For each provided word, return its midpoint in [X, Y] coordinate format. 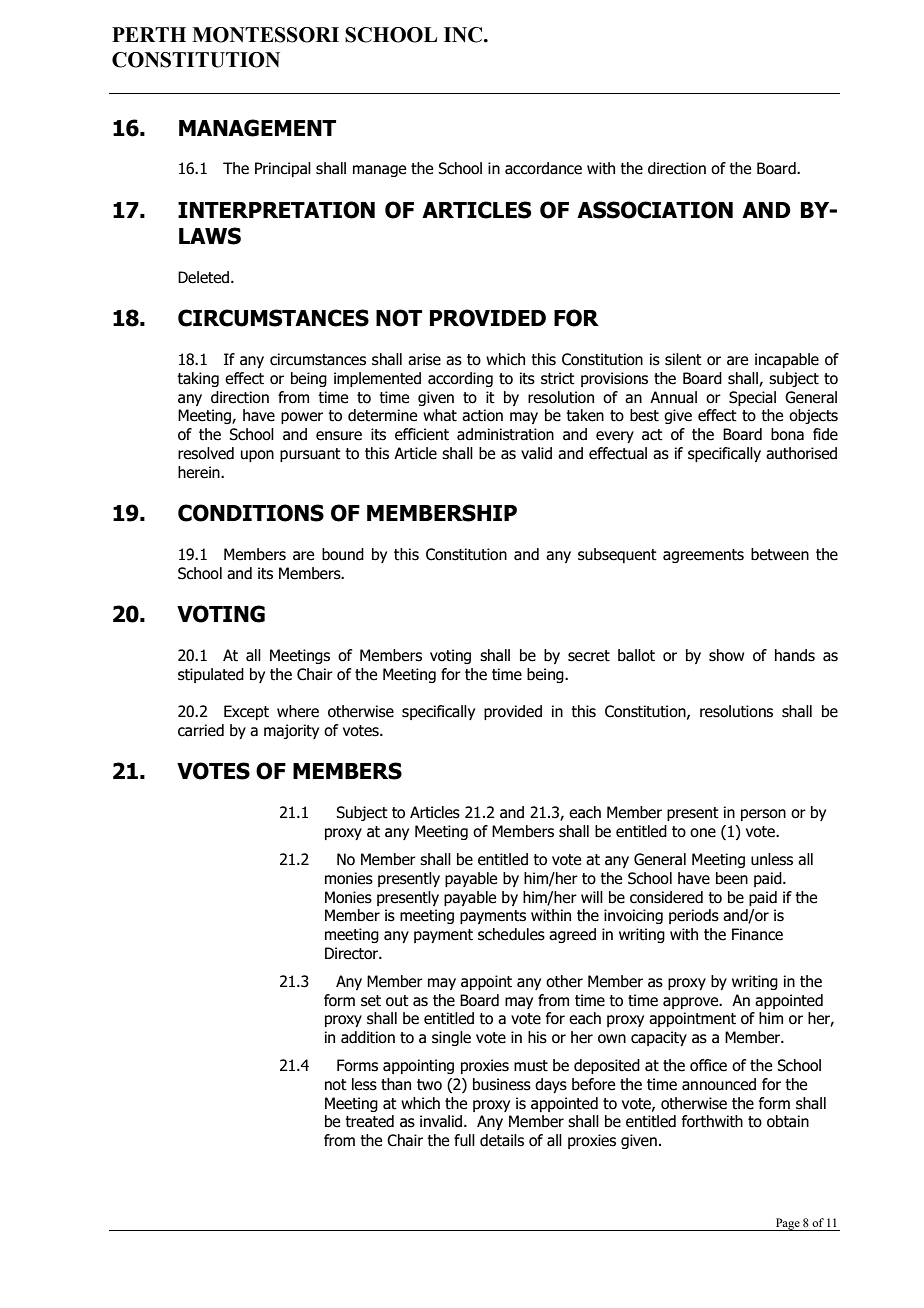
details [502, 1140]
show [726, 655]
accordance [543, 168]
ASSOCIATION [655, 210]
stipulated [211, 675]
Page [787, 1224]
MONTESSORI [265, 35]
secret [589, 656]
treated [369, 1121]
